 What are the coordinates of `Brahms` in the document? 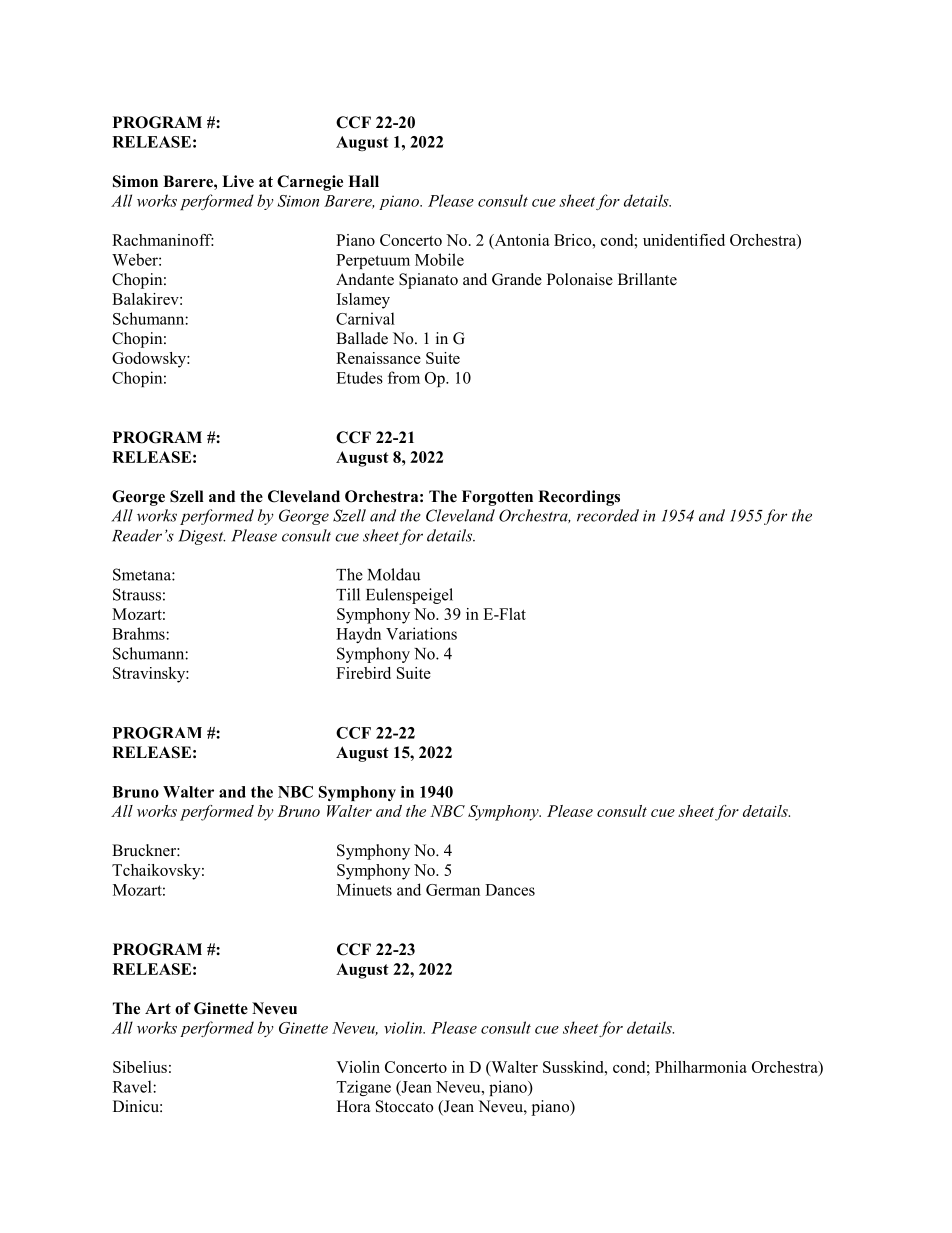 It's located at (139, 633).
